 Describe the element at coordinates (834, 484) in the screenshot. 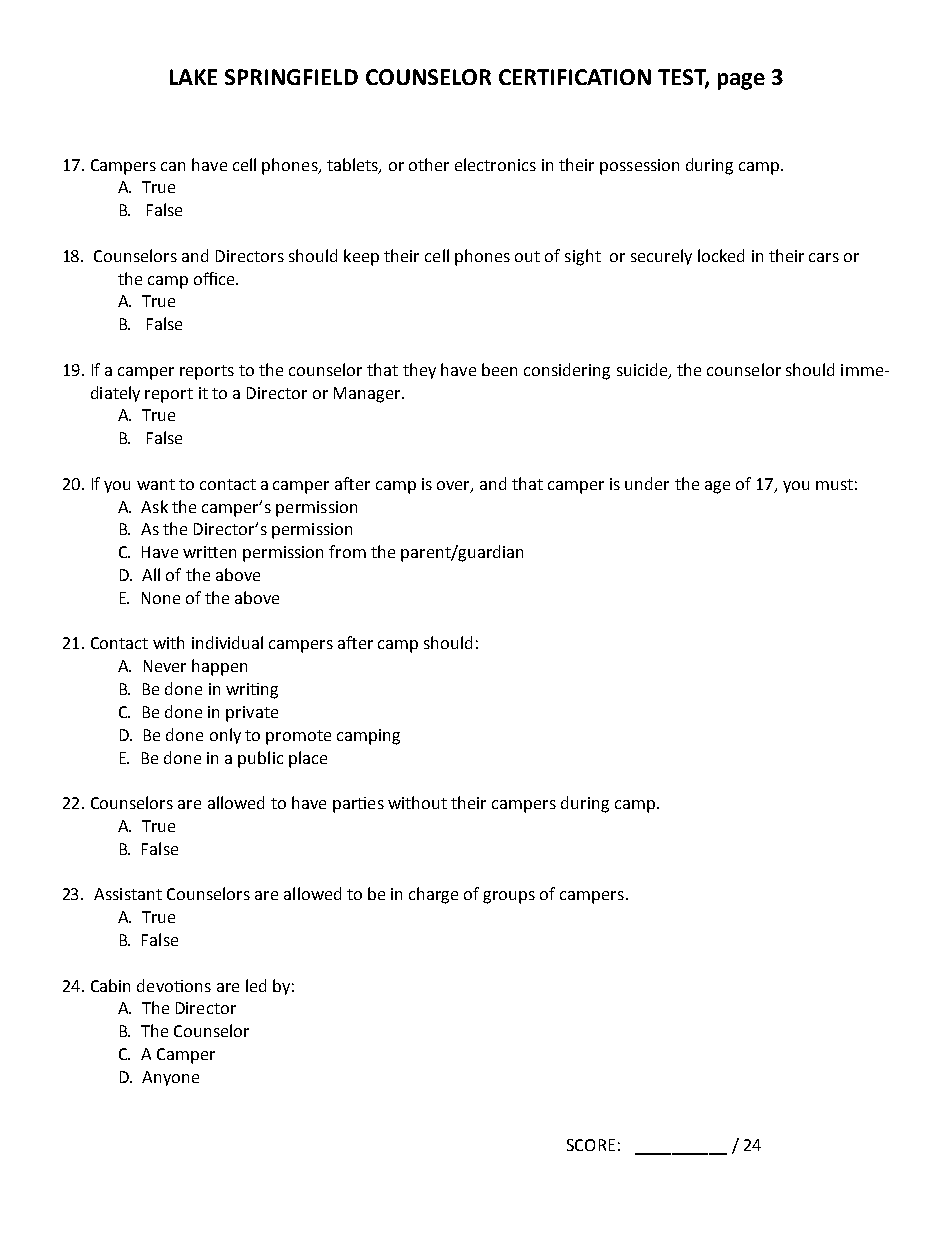

I see `must` at that location.
